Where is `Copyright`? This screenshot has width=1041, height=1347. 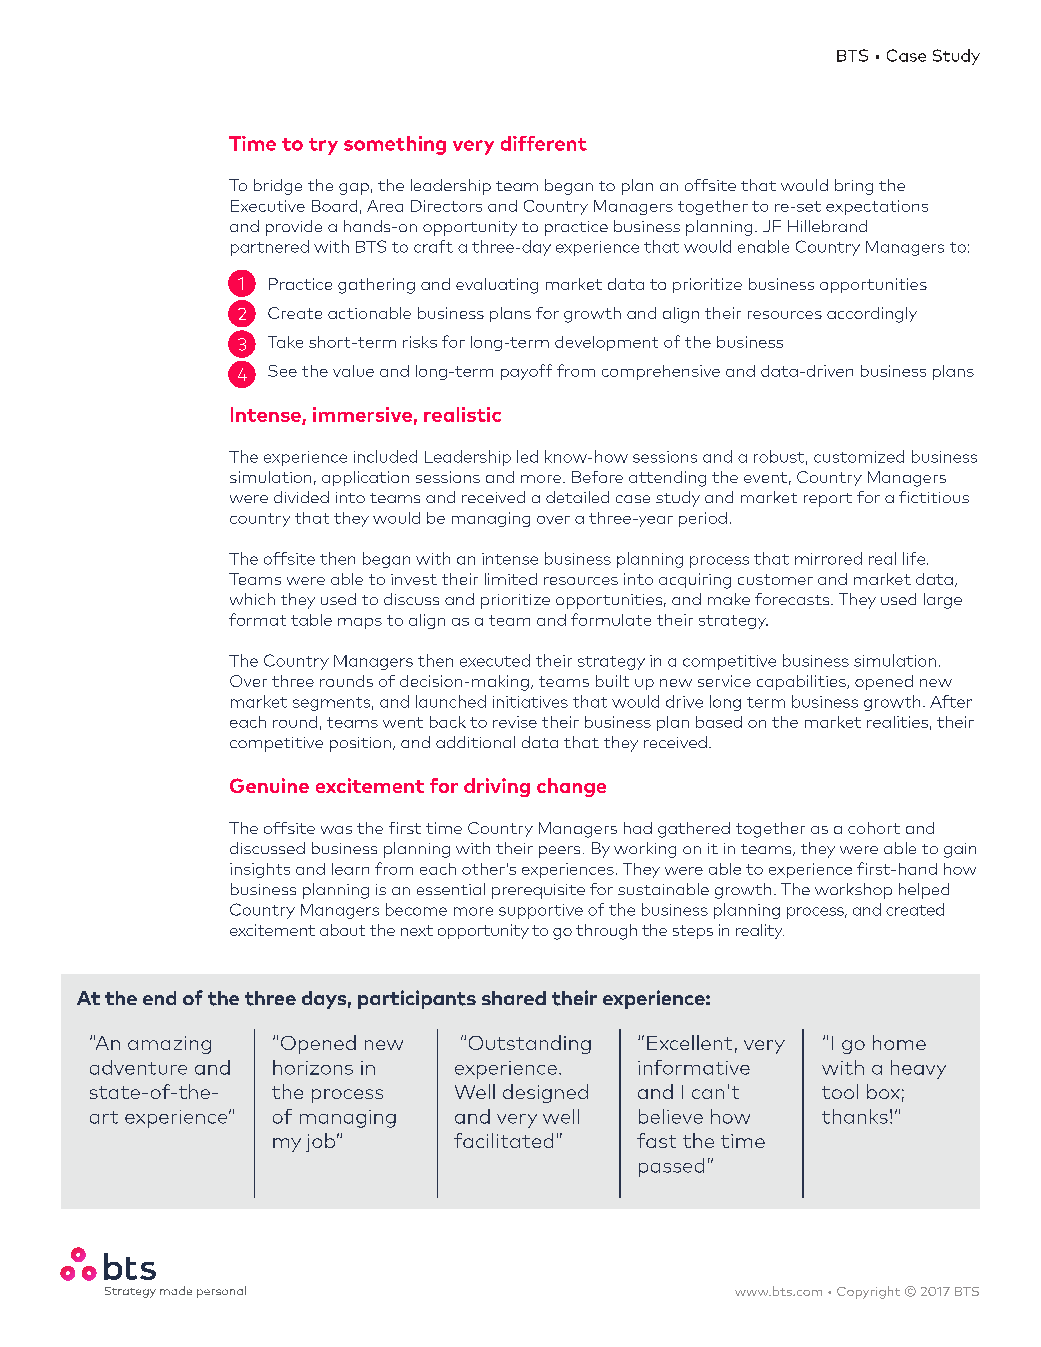 Copyright is located at coordinates (868, 1292).
